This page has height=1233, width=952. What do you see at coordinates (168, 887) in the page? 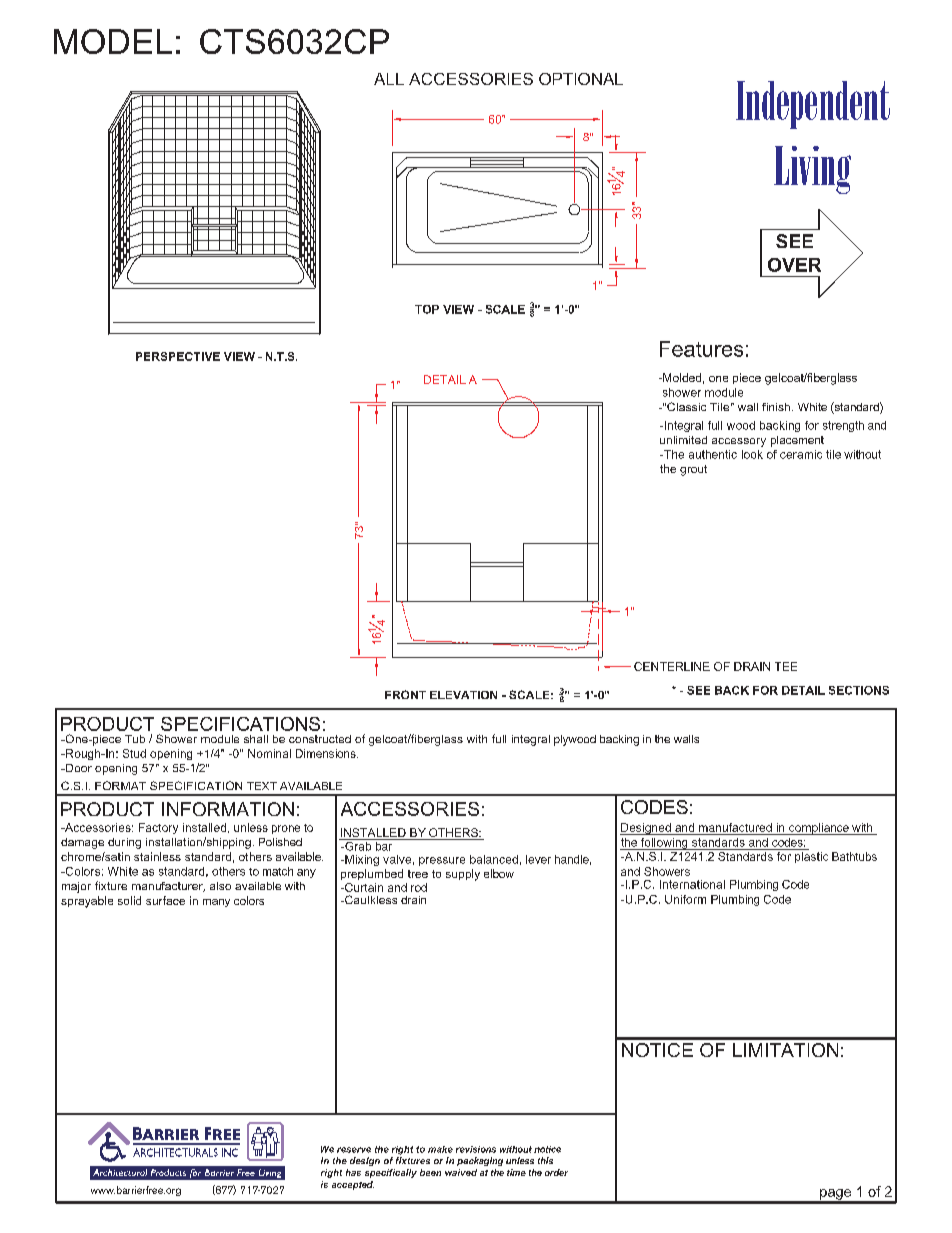
I see `manufacturer` at bounding box center [168, 887].
